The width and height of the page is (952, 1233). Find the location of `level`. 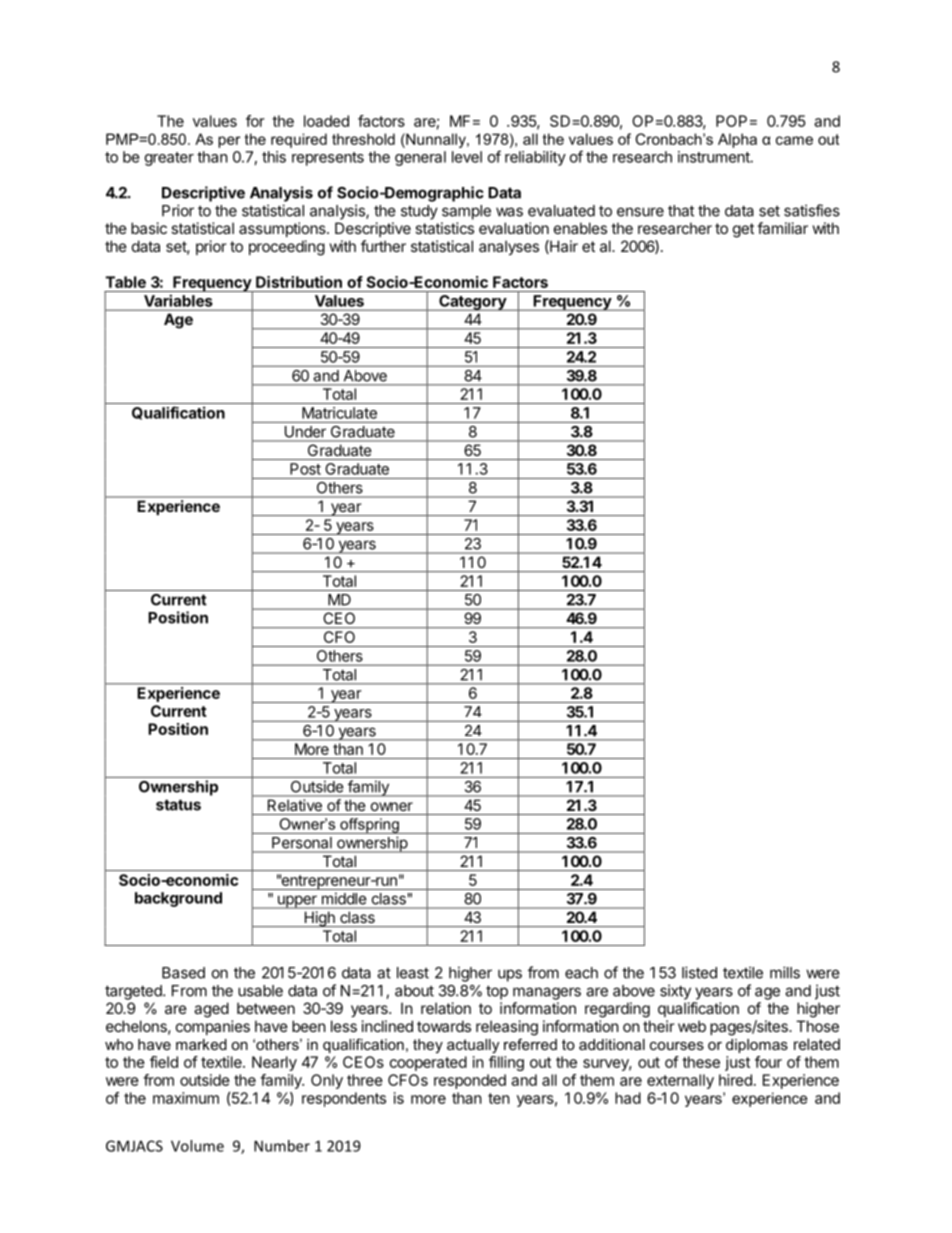

level is located at coordinates (467, 157).
